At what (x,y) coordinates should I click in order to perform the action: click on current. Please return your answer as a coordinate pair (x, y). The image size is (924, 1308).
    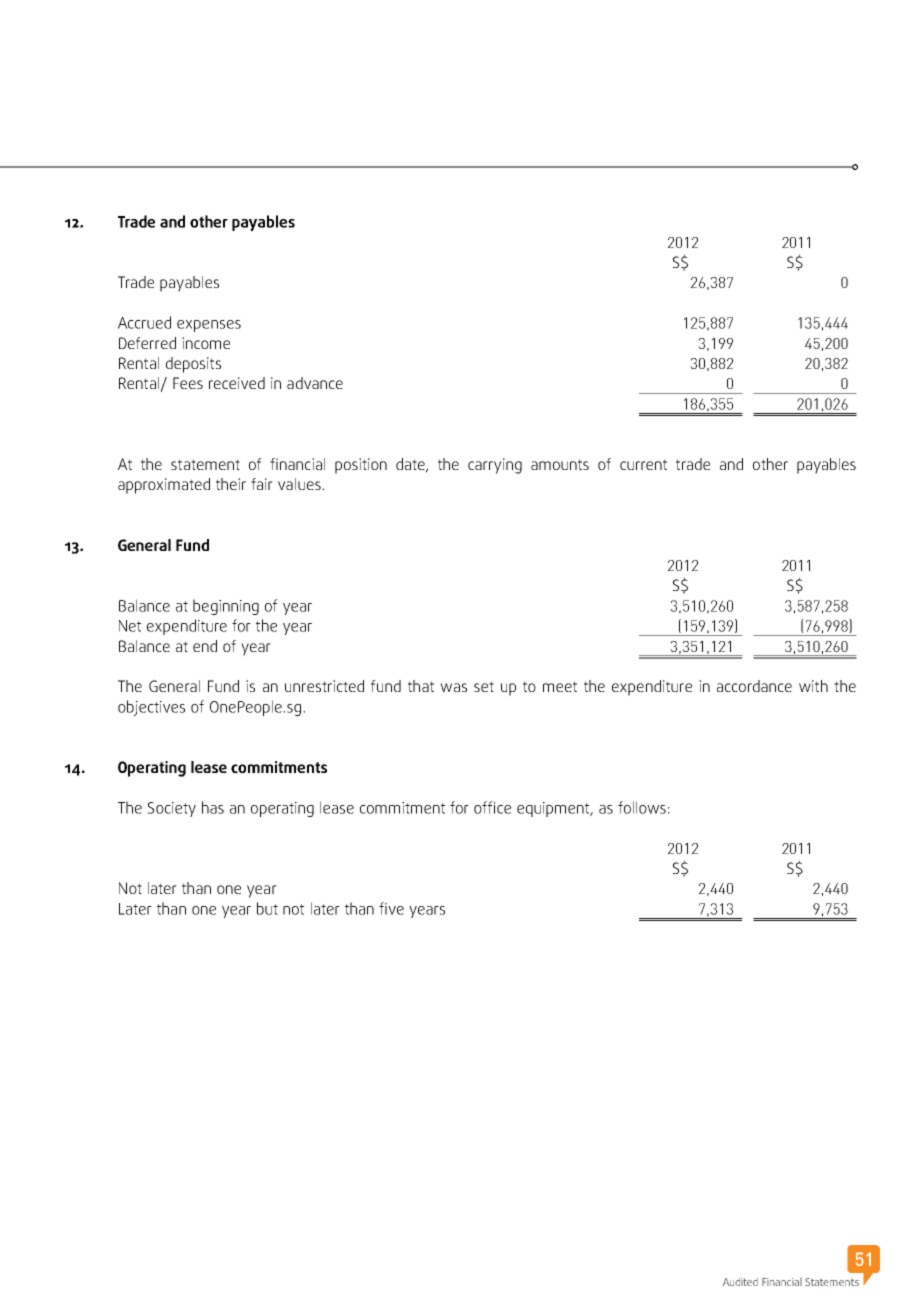
    Looking at the image, I should click on (643, 464).
